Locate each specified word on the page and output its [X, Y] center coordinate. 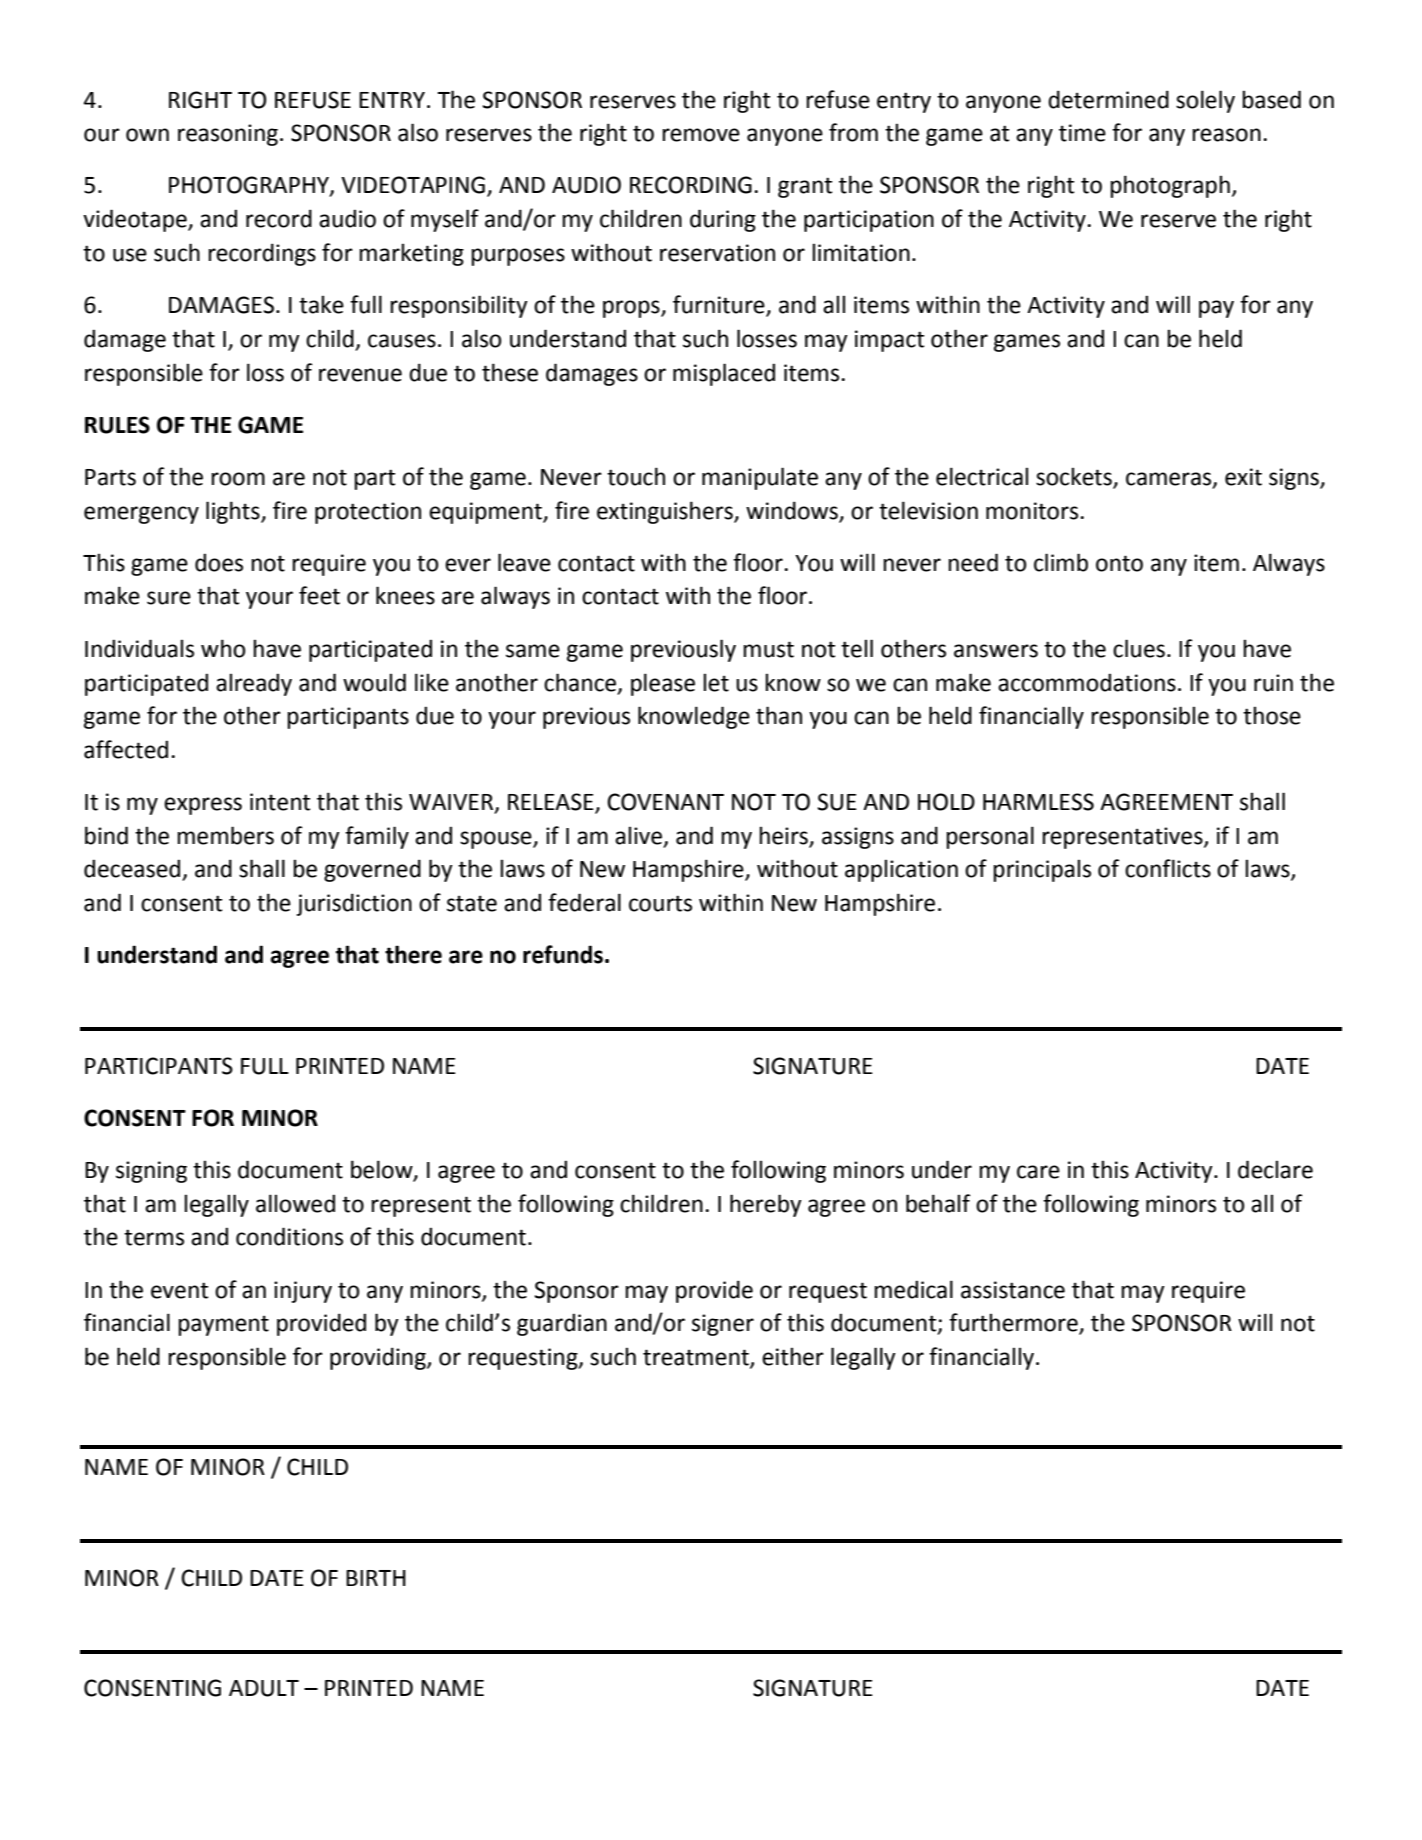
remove [701, 135]
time [1082, 133]
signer [723, 1325]
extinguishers [666, 512]
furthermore [1014, 1323]
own [147, 135]
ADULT [264, 1688]
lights [234, 512]
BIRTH [376, 1578]
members [225, 835]
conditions [289, 1236]
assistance [1013, 1290]
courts [660, 903]
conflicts [1168, 868]
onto [1119, 563]
